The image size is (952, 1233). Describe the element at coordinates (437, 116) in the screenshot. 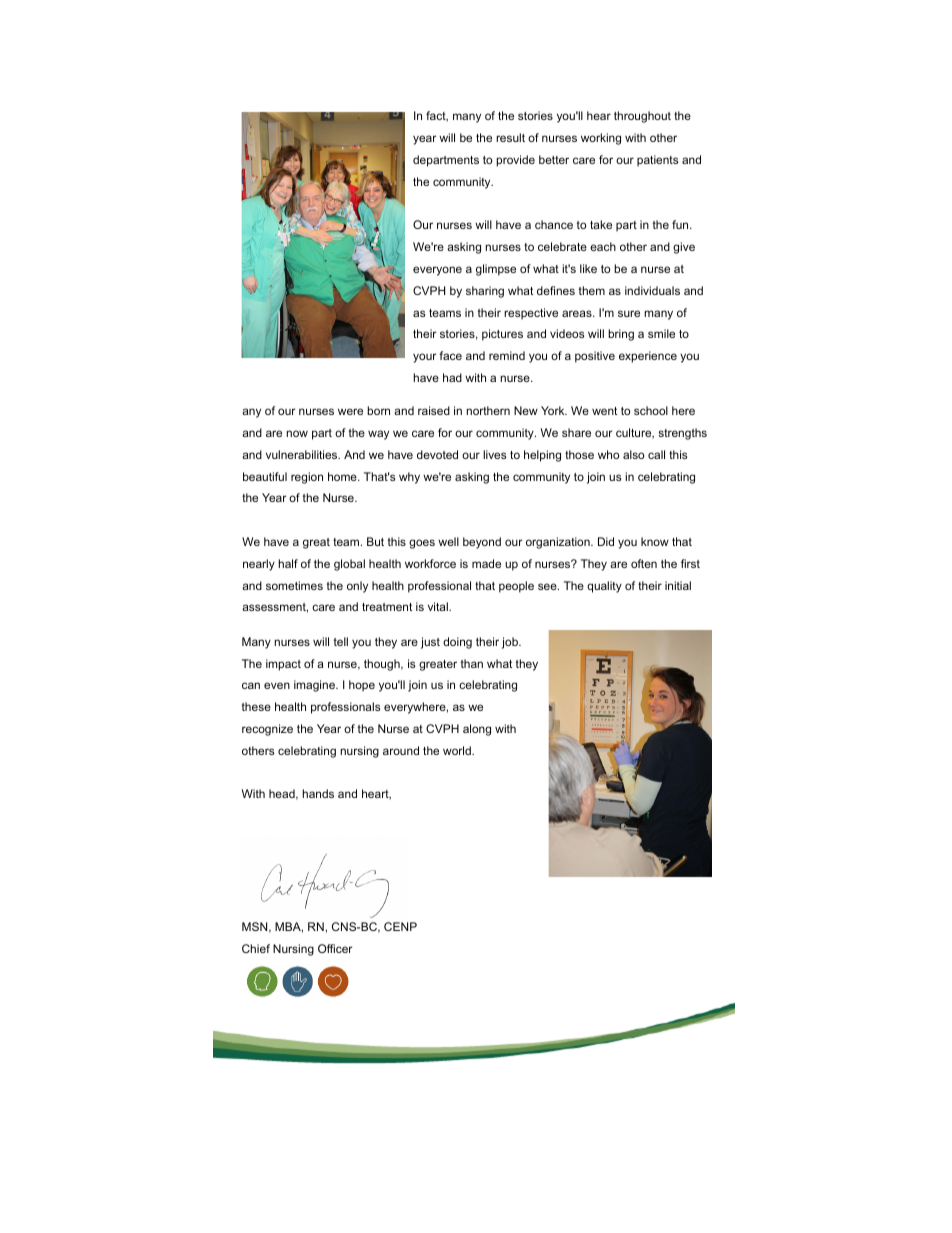

I see `fact` at that location.
